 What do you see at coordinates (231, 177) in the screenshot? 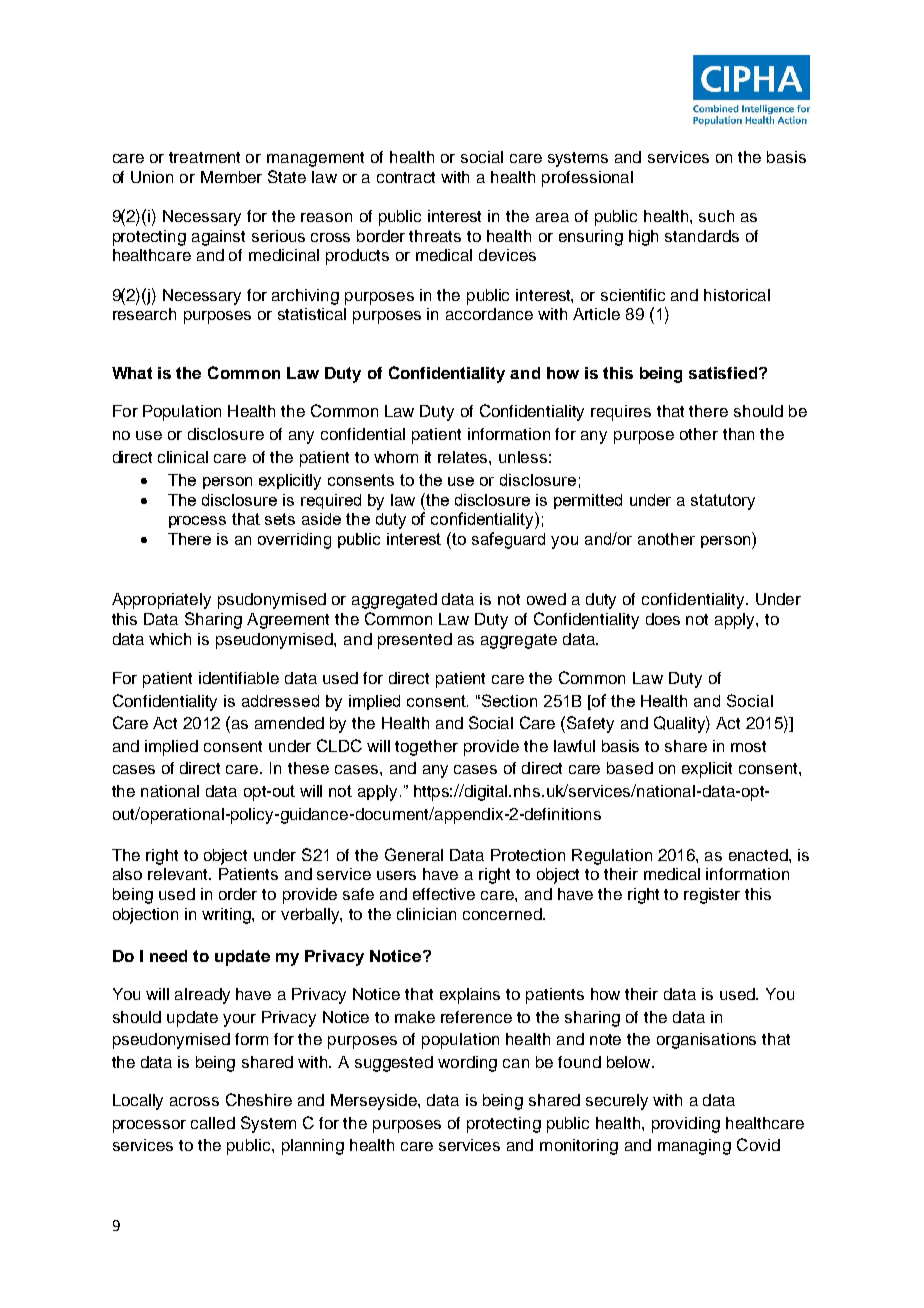
I see `Member` at bounding box center [231, 177].
